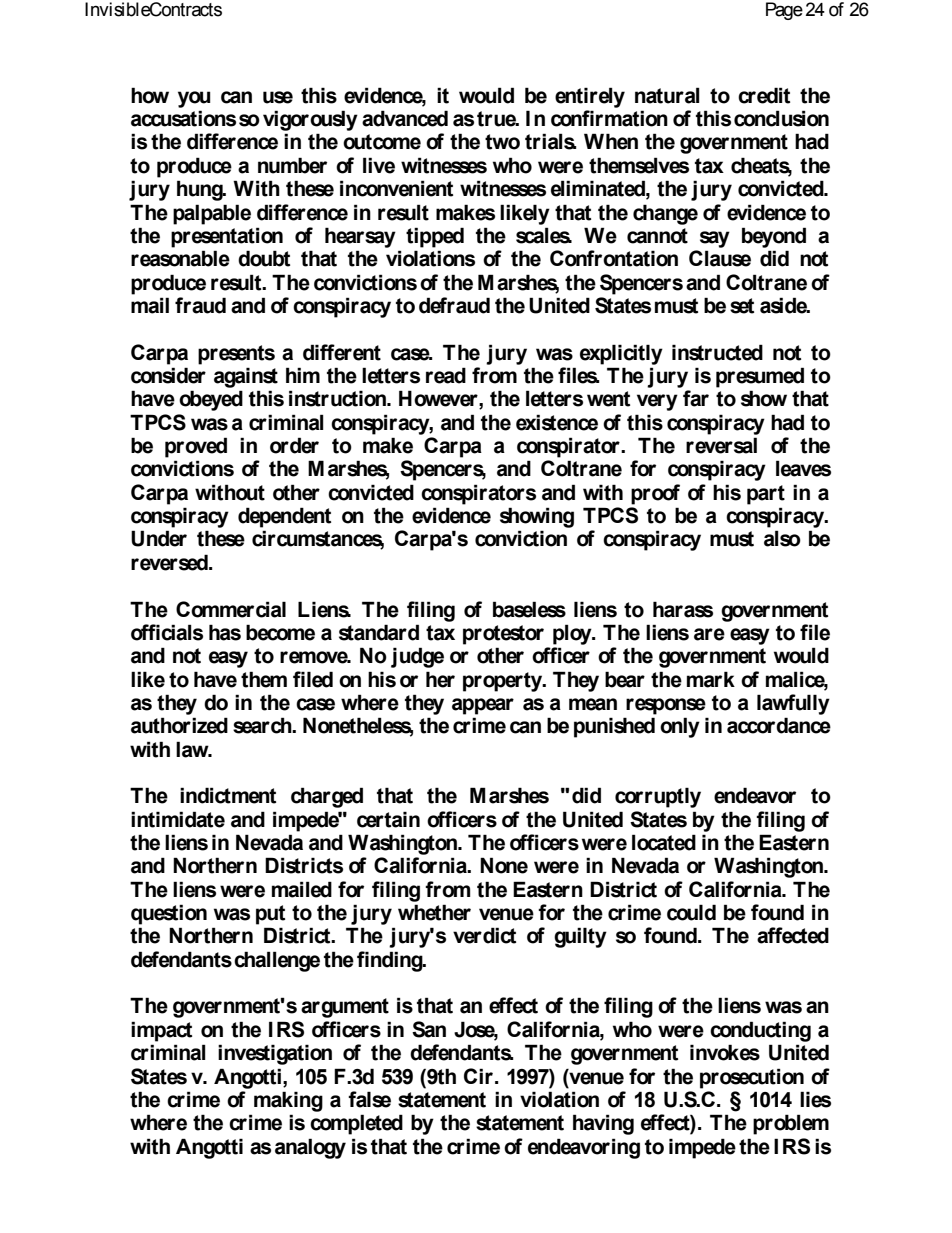 The width and height of the screenshot is (952, 1233). What do you see at coordinates (270, 915) in the screenshot?
I see `put` at bounding box center [270, 915].
